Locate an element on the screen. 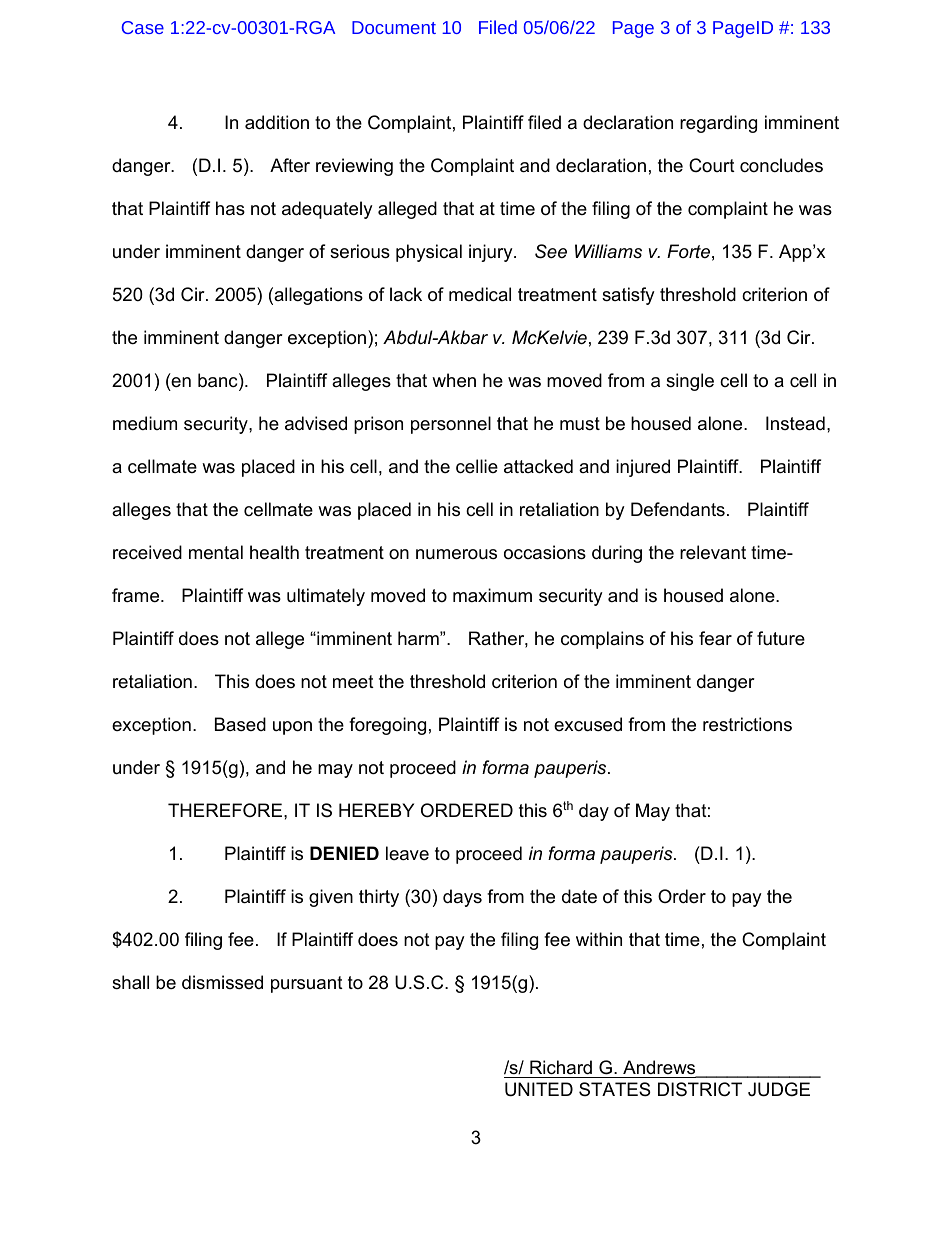 The width and height of the screenshot is (952, 1233). has is located at coordinates (230, 208).
